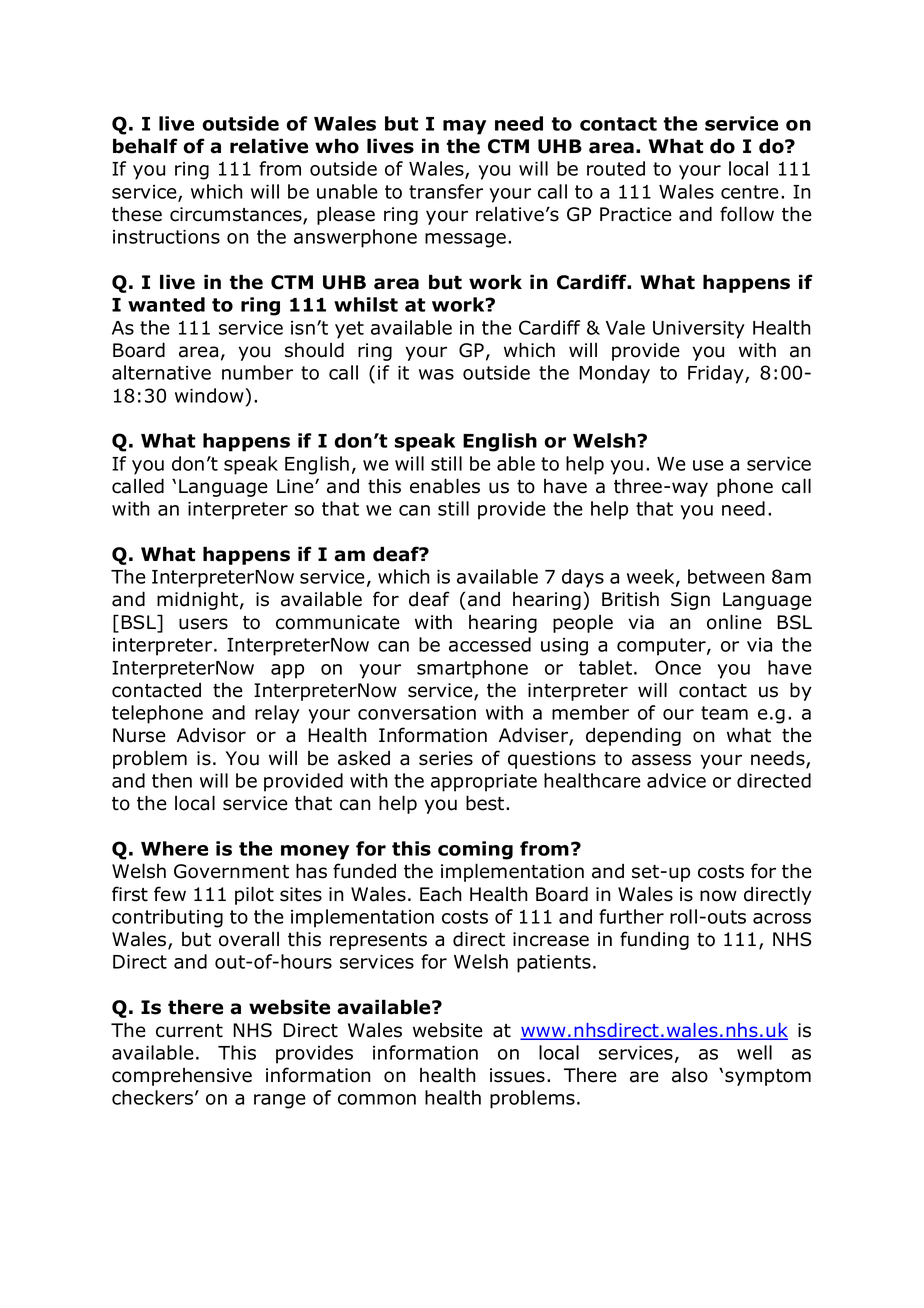 The height and width of the screenshot is (1308, 924). Describe the element at coordinates (717, 374) in the screenshot. I see `Friday` at that location.
